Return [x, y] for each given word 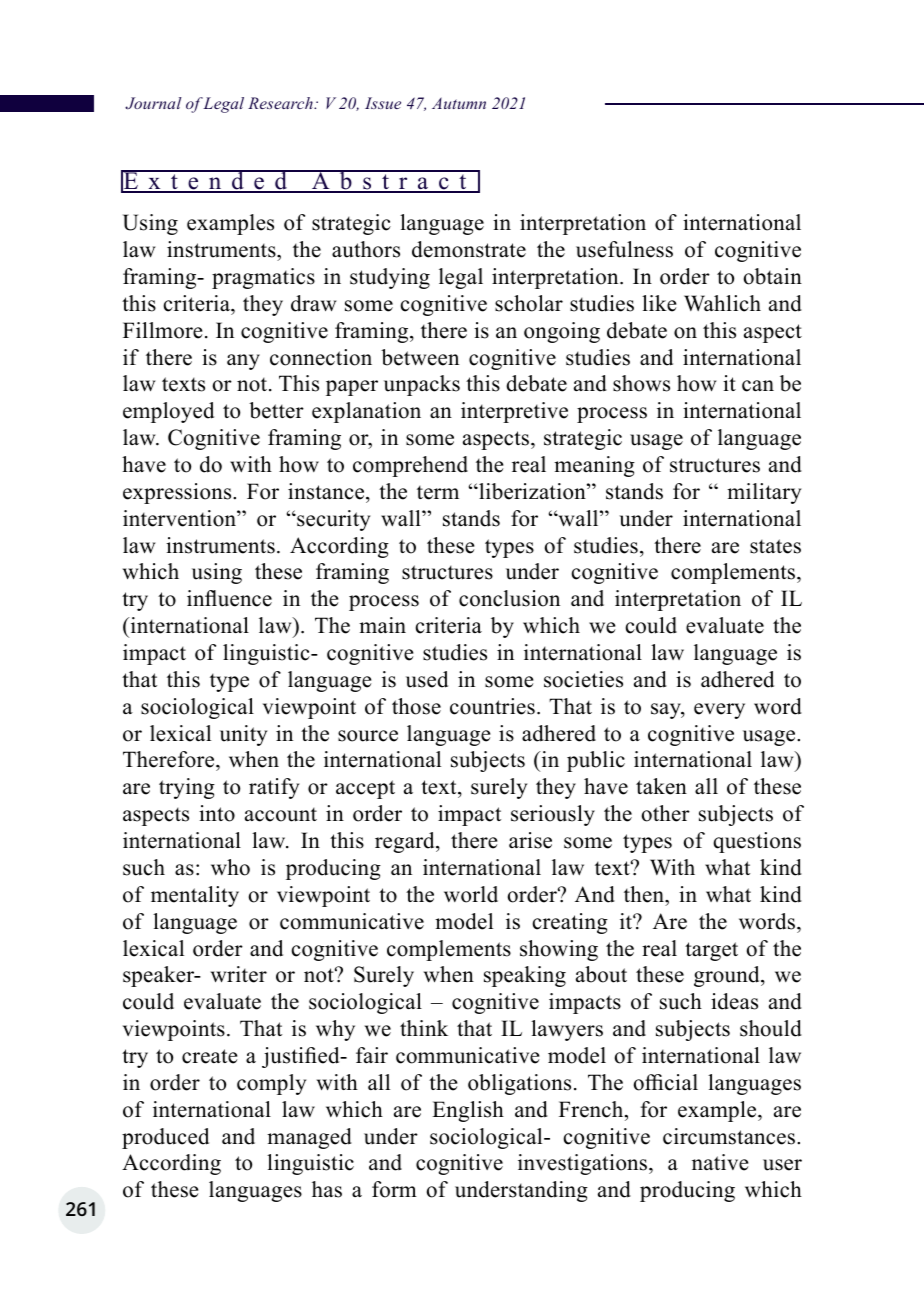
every [719, 711]
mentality [195, 896]
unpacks [422, 385]
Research [281, 103]
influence [229, 598]
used [427, 679]
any [243, 362]
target [711, 951]
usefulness [624, 249]
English [468, 1111]
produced [165, 1138]
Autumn [459, 103]
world [471, 894]
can [758, 386]
